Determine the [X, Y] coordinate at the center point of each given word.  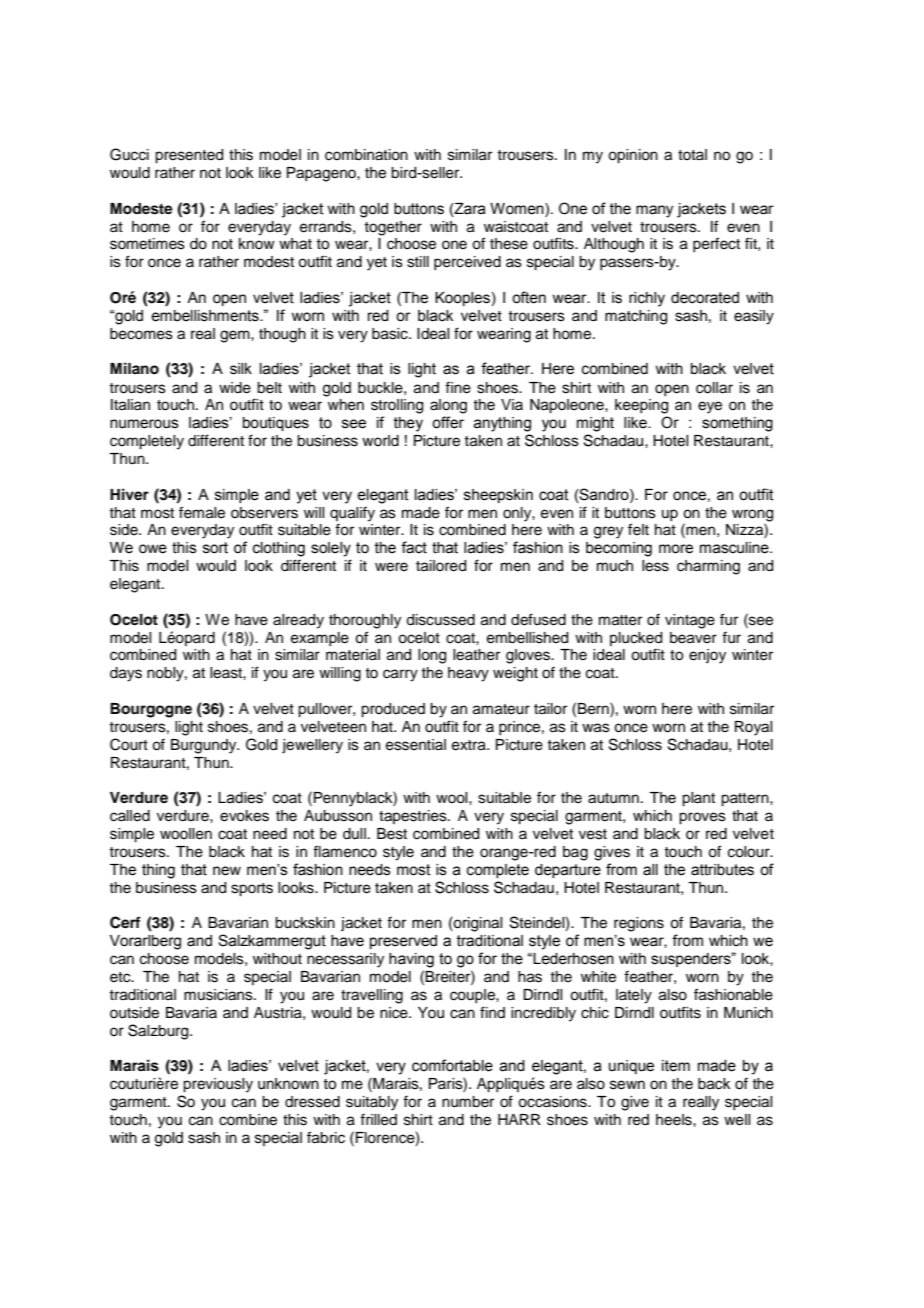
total [692, 154]
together [393, 228]
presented [189, 156]
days [126, 674]
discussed [440, 620]
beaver [693, 638]
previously [218, 1085]
